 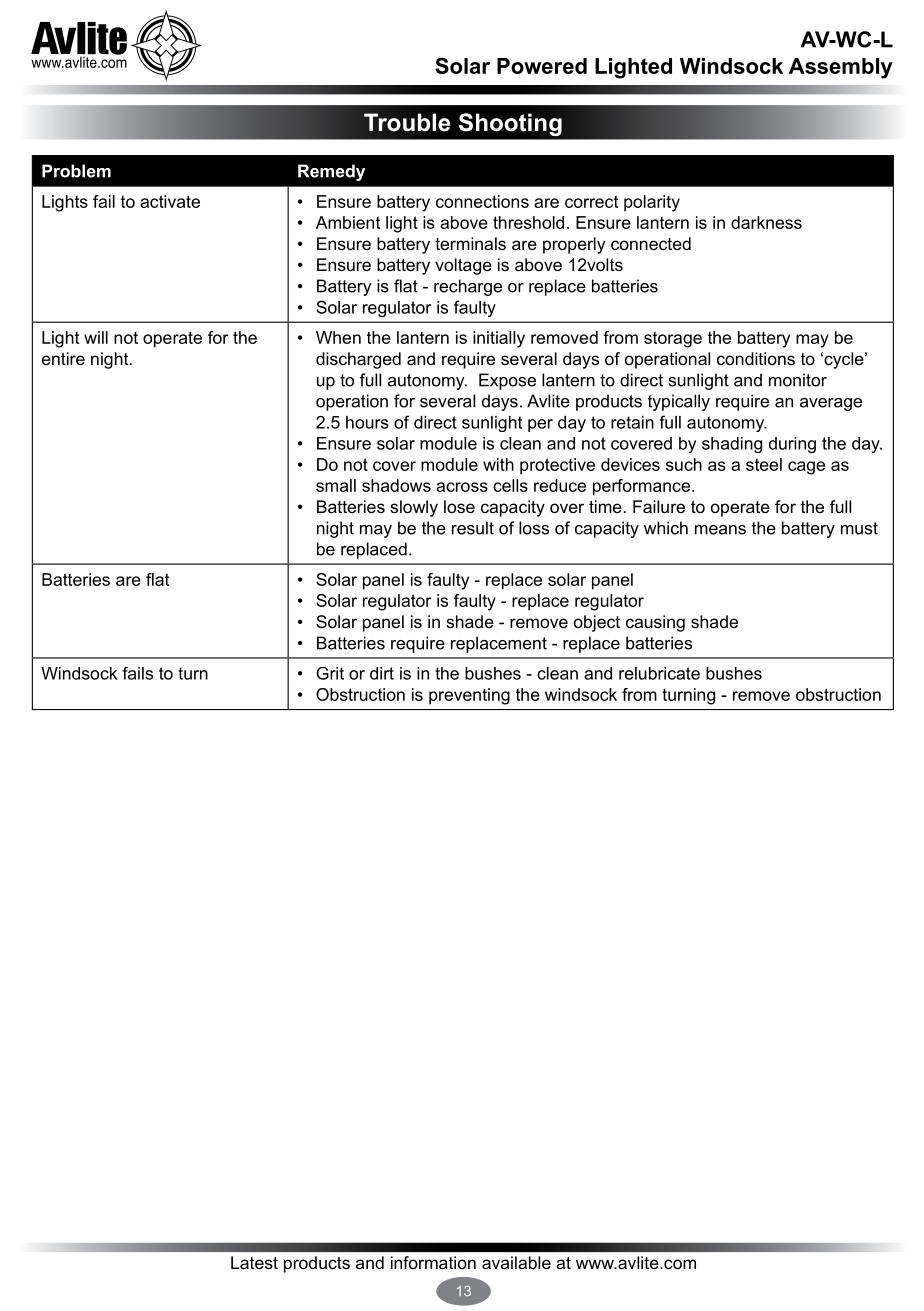 What do you see at coordinates (330, 673) in the page?
I see `Grit` at bounding box center [330, 673].
